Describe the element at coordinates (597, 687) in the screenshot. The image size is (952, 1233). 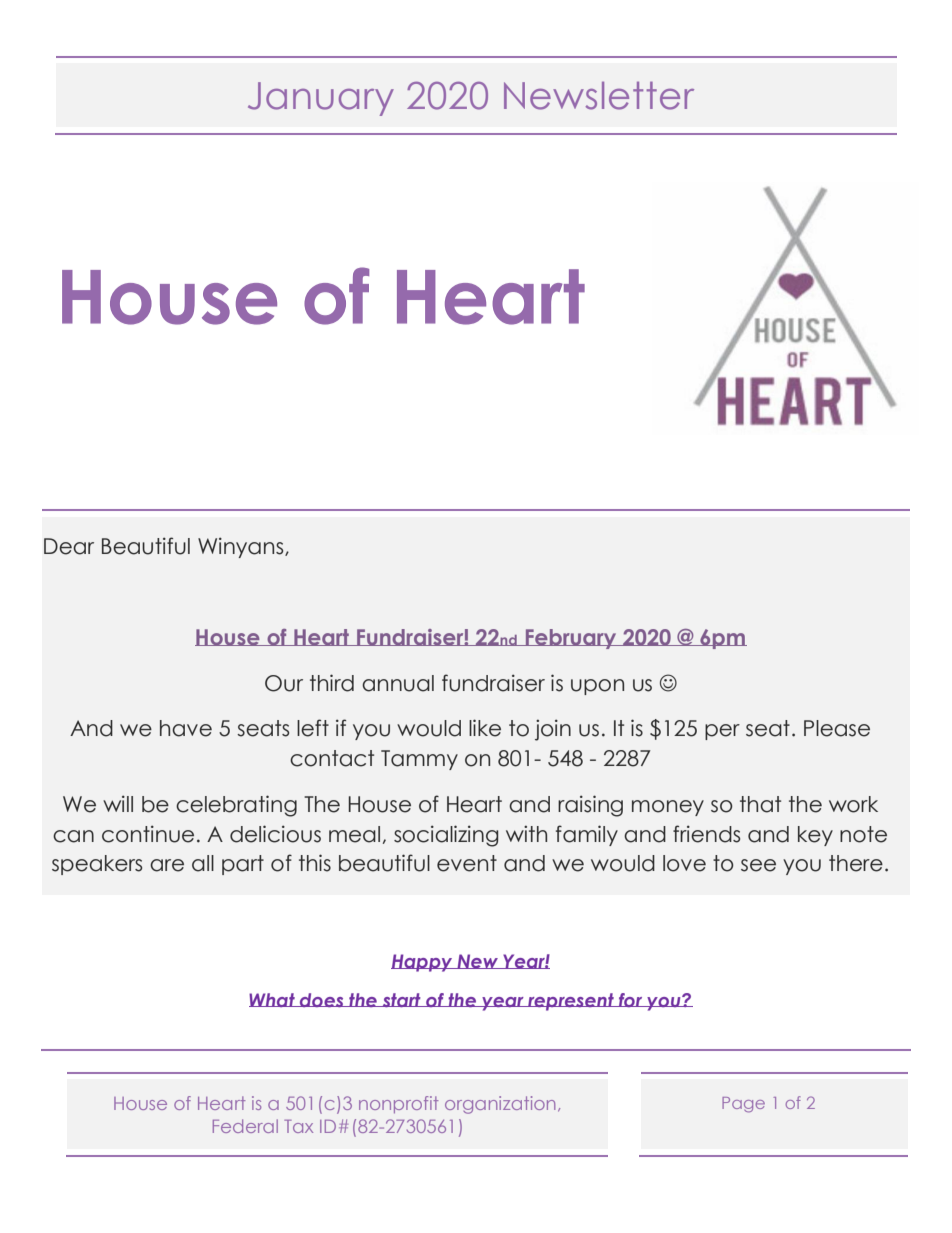
I see `upon` at that location.
